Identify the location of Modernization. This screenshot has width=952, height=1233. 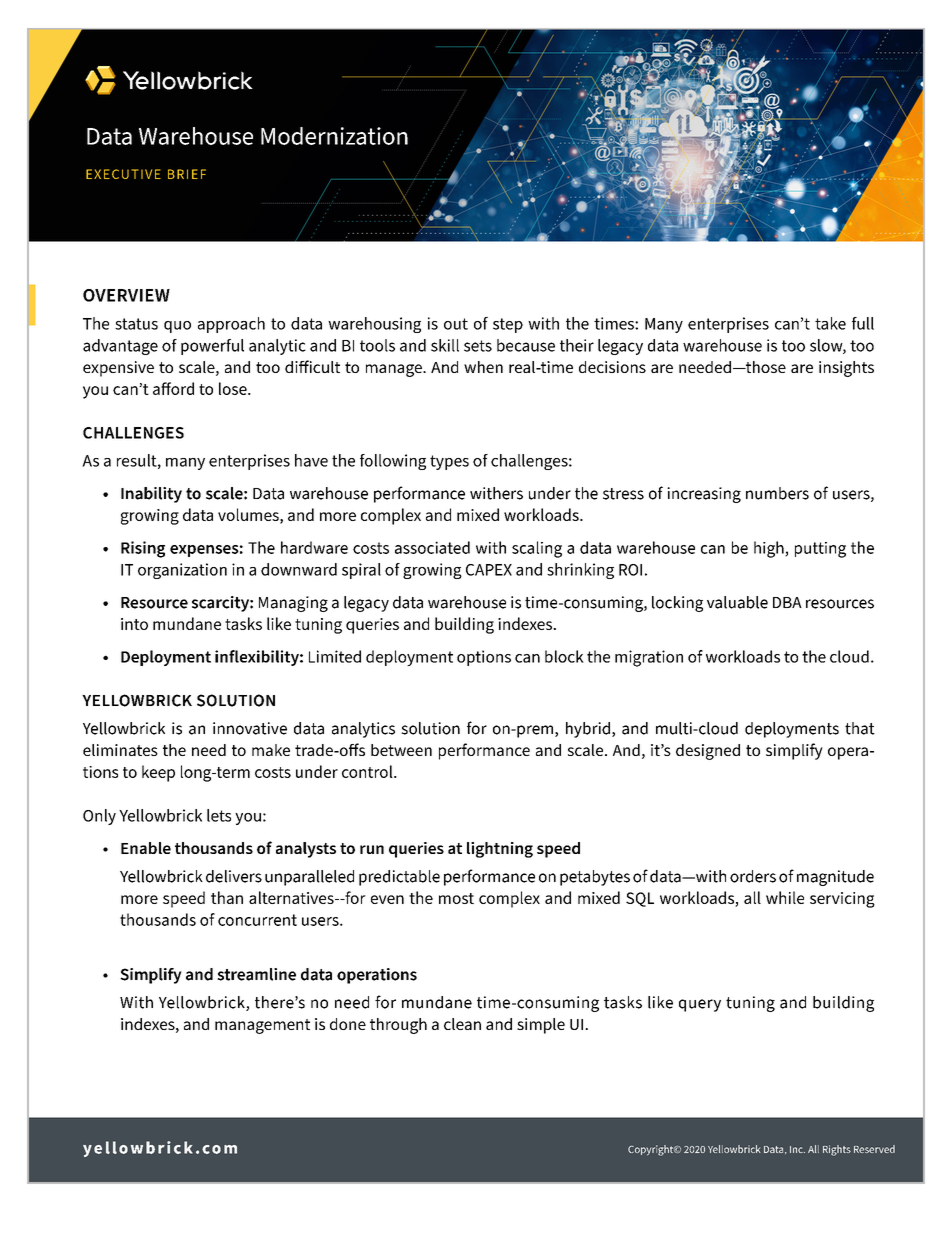
(334, 136).
